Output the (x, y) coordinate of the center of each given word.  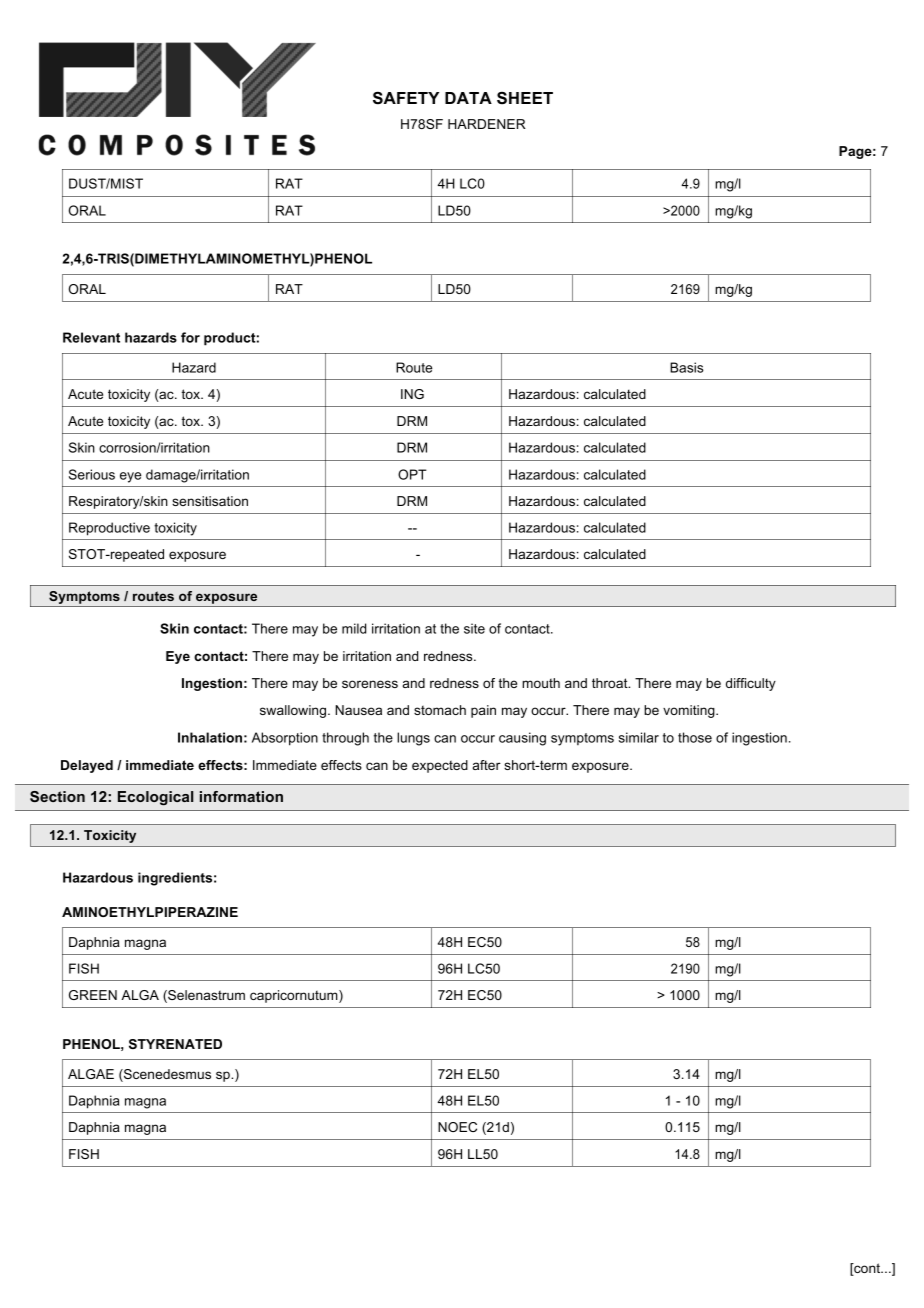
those (695, 737)
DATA (468, 98)
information (241, 796)
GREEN (93, 995)
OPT (412, 474)
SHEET (525, 98)
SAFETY (406, 98)
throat (611, 683)
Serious (92, 474)
